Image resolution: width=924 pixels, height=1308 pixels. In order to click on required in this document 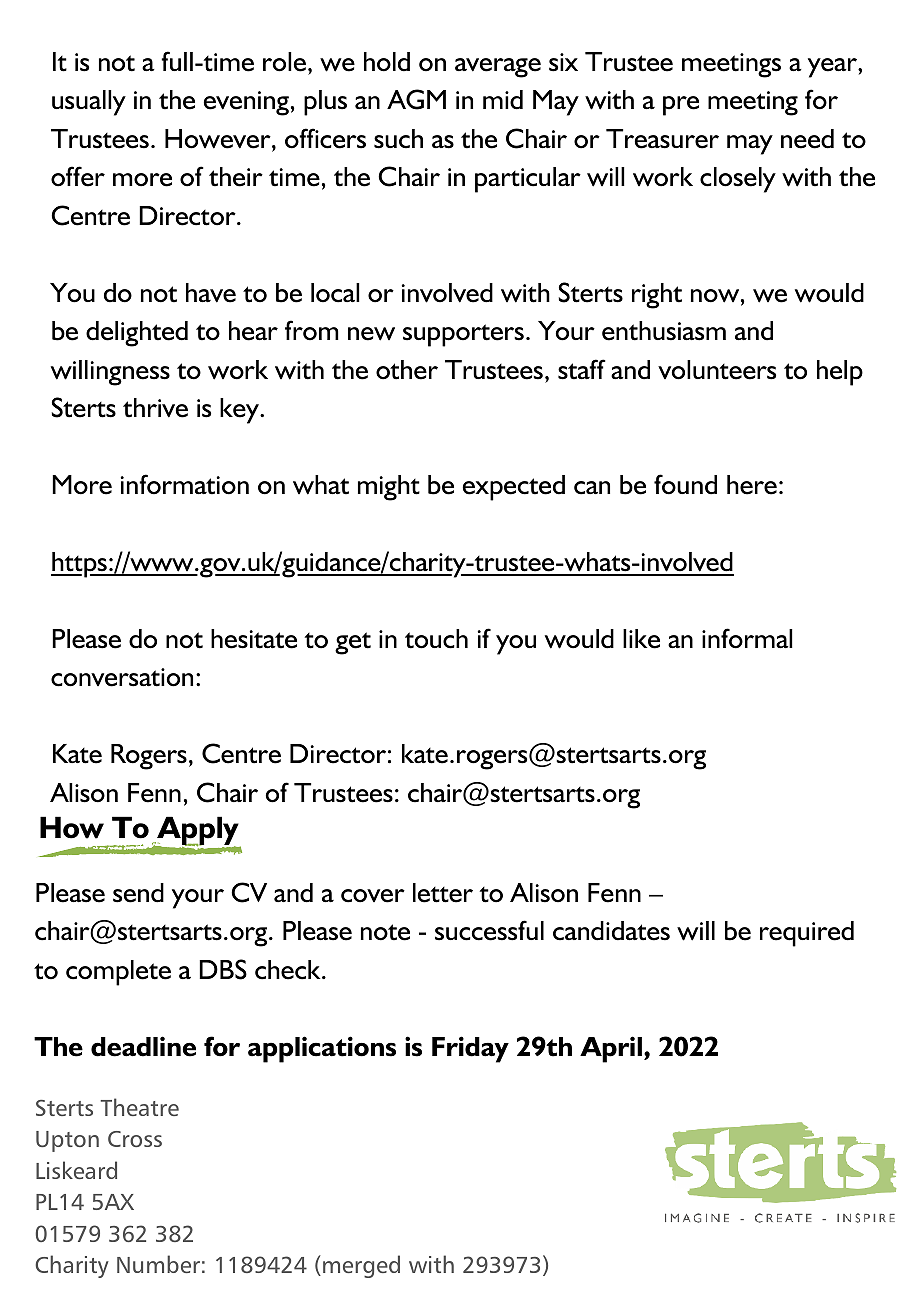, I will do `click(807, 934)`.
